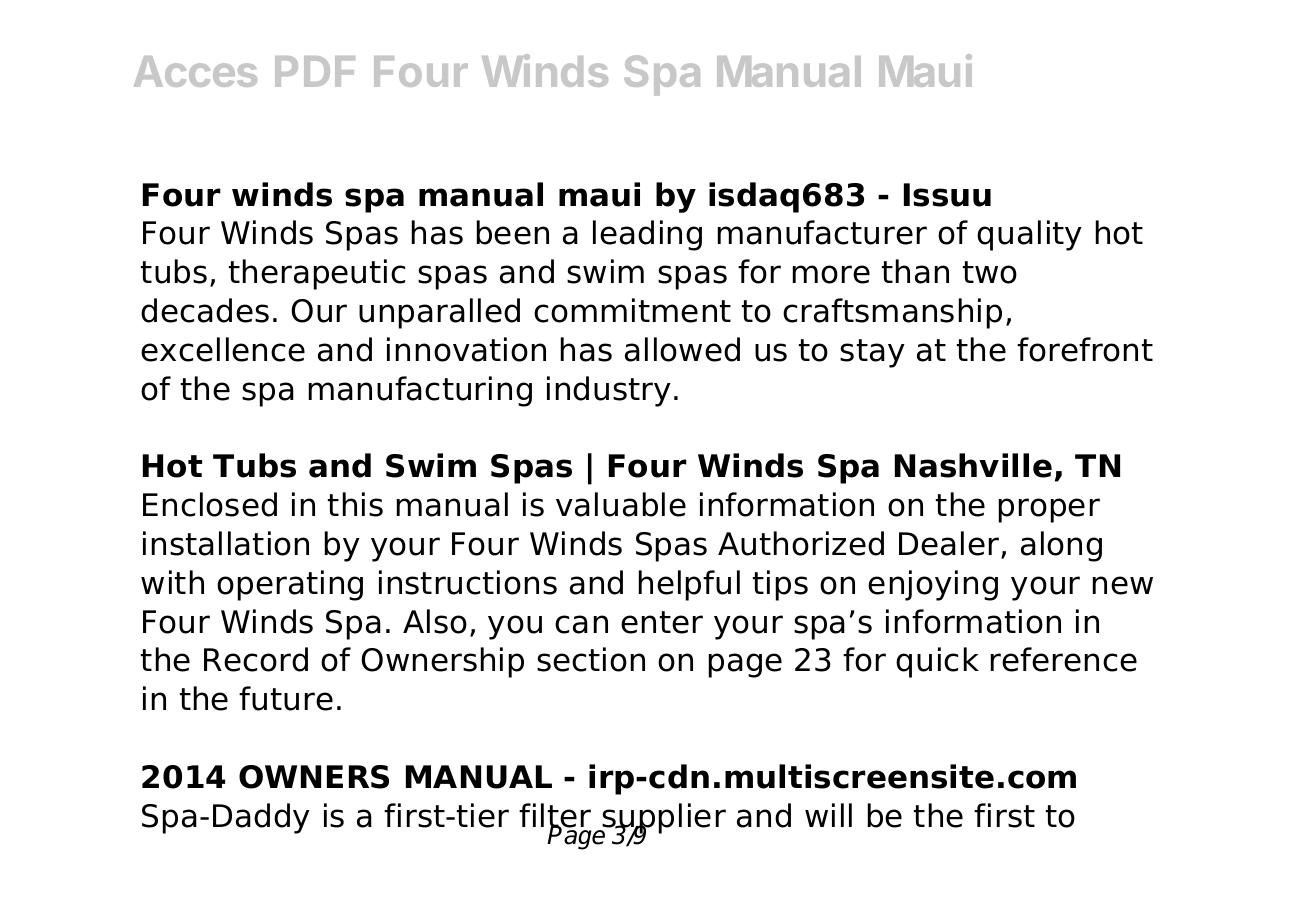 The height and width of the screenshot is (924, 1303). Describe the element at coordinates (290, 585) in the screenshot. I see `operating` at that location.
